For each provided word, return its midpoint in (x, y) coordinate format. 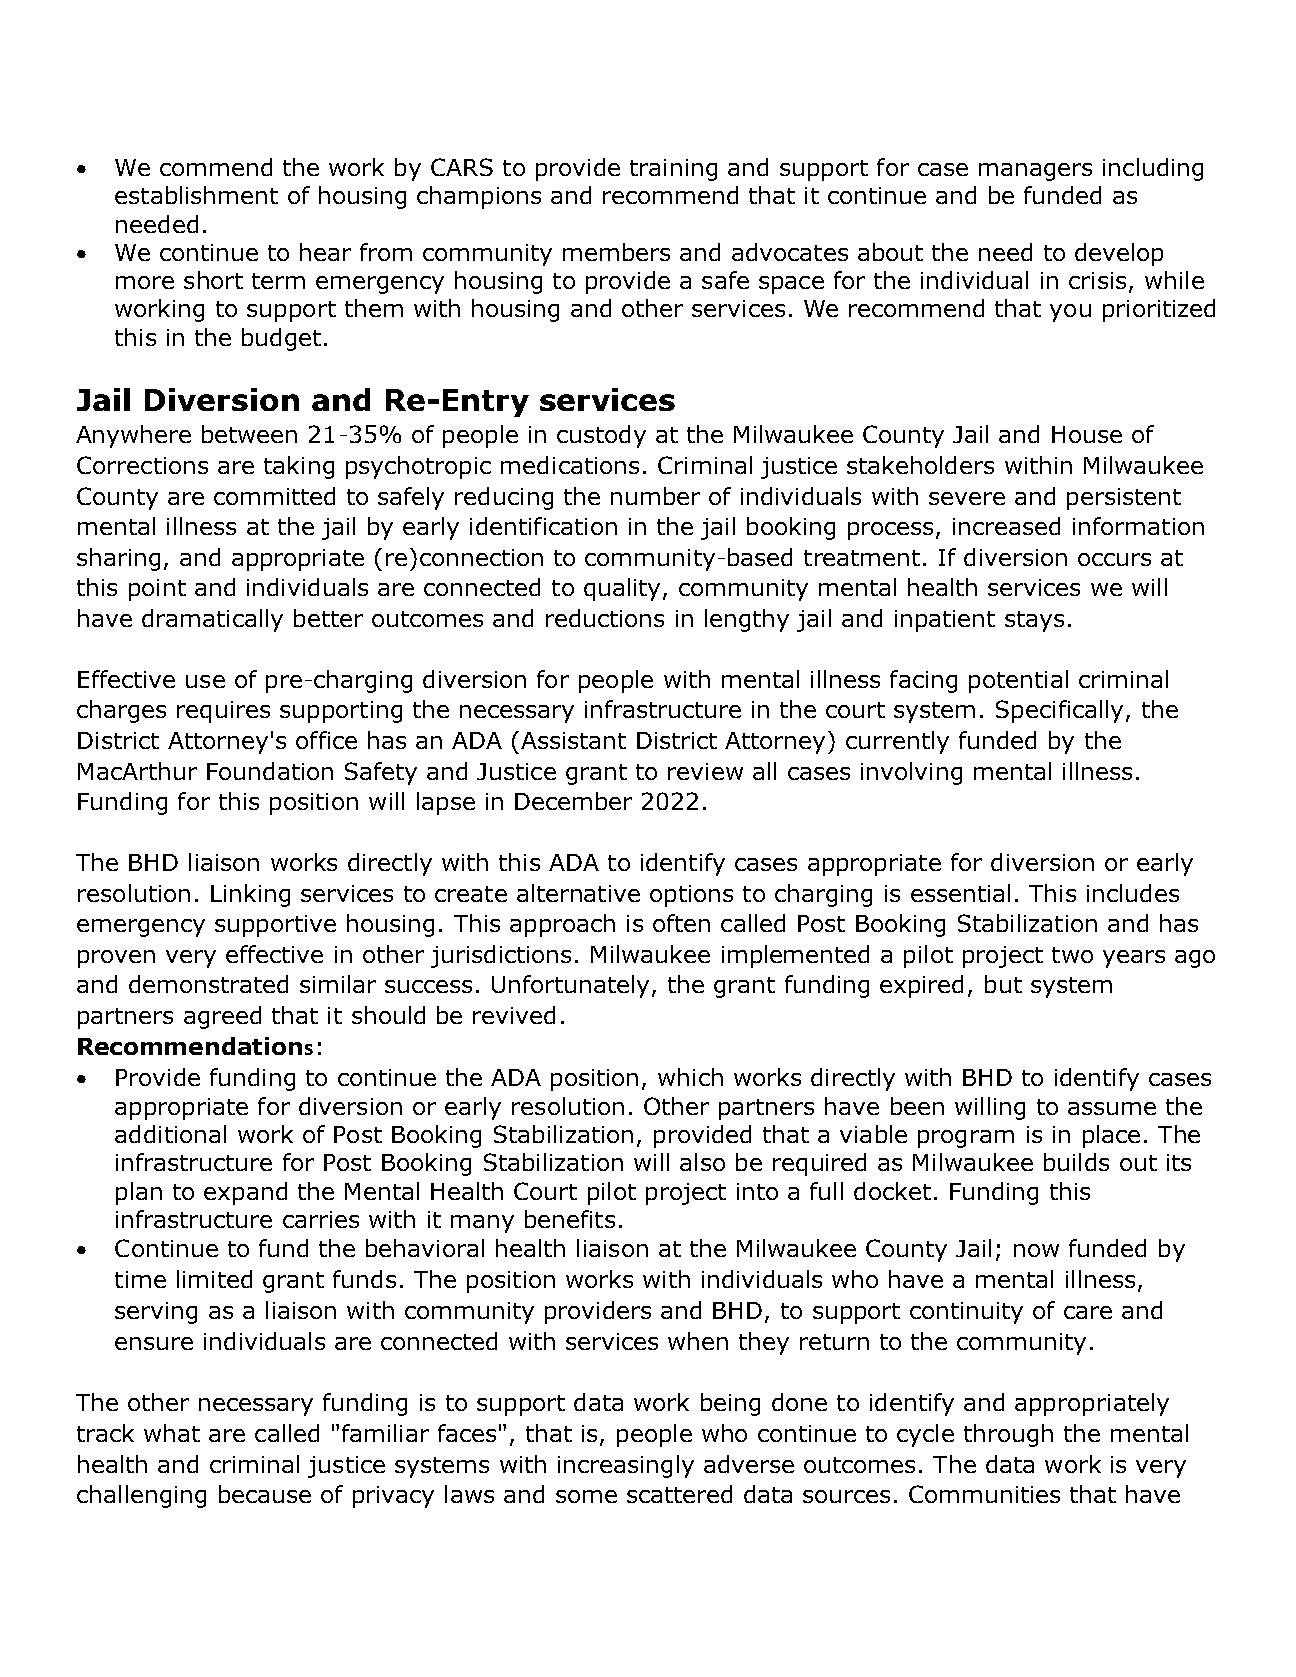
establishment (196, 195)
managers (1035, 172)
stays (1034, 621)
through (1008, 1435)
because (265, 1494)
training (673, 170)
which (690, 1077)
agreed (222, 1017)
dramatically (212, 620)
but (1003, 984)
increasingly (626, 1466)
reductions (605, 618)
